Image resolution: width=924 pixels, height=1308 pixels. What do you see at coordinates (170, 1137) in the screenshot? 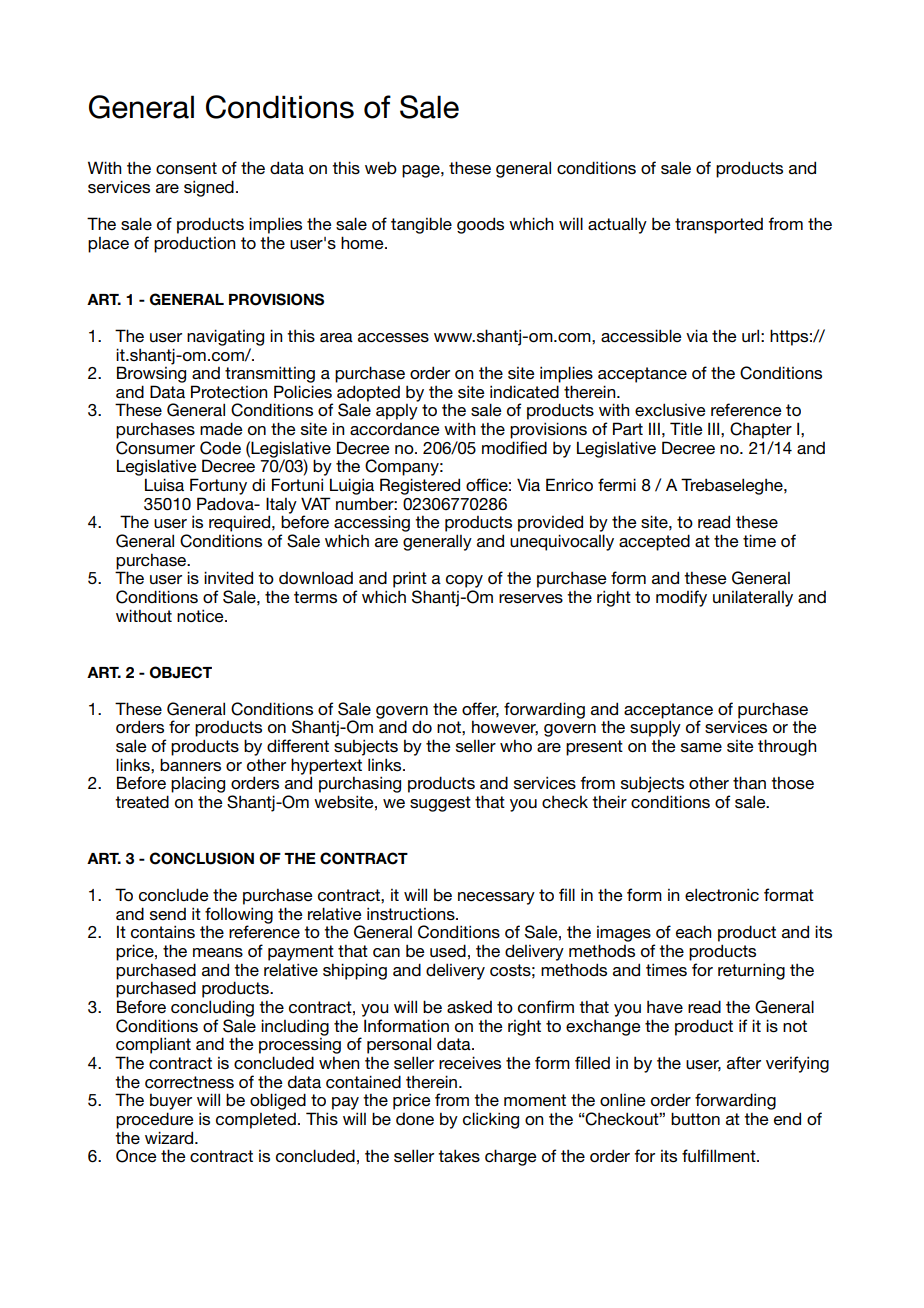
I see `wizard` at bounding box center [170, 1137].
